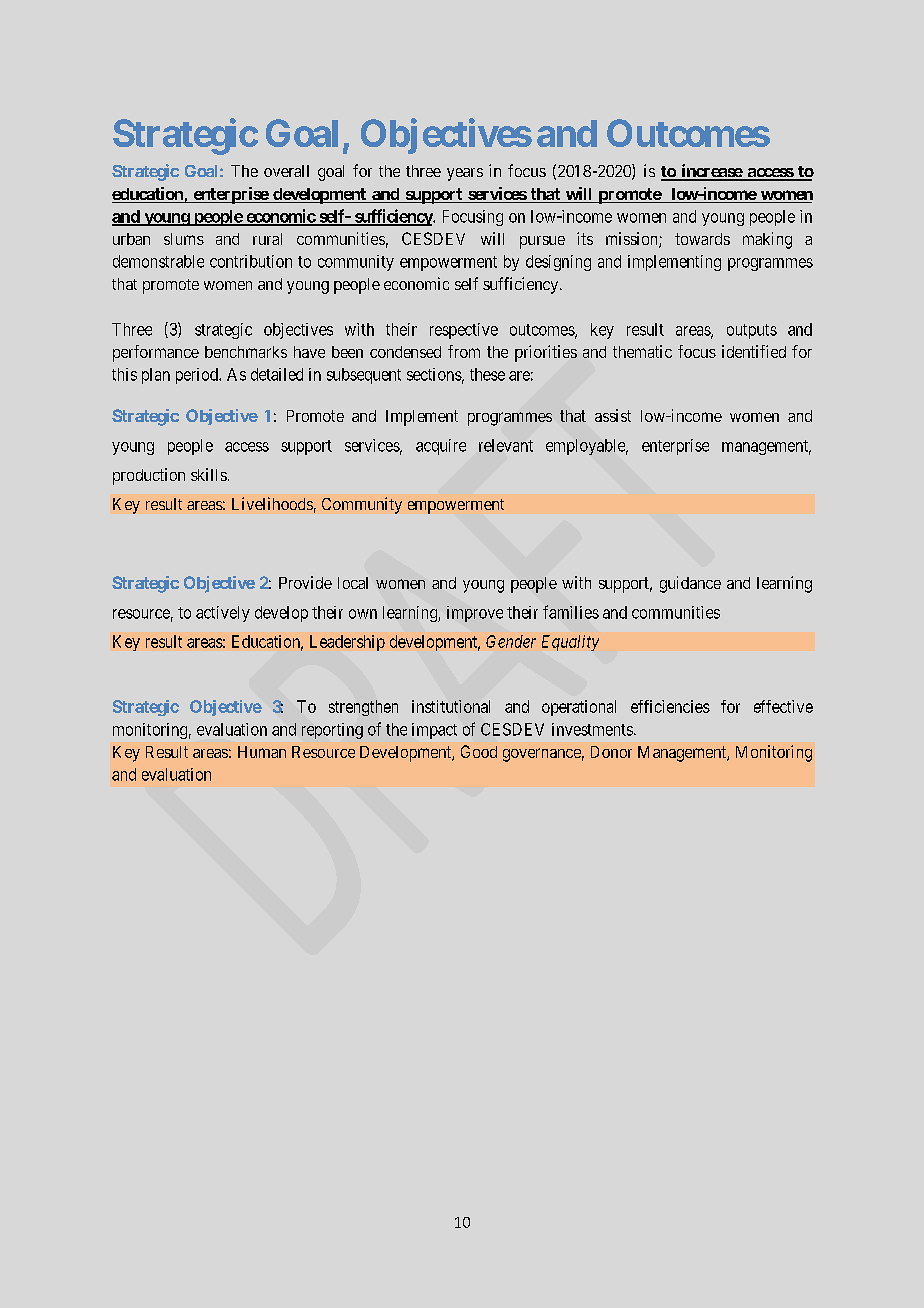  Describe the element at coordinates (465, 174) in the screenshot. I see `years` at that location.
